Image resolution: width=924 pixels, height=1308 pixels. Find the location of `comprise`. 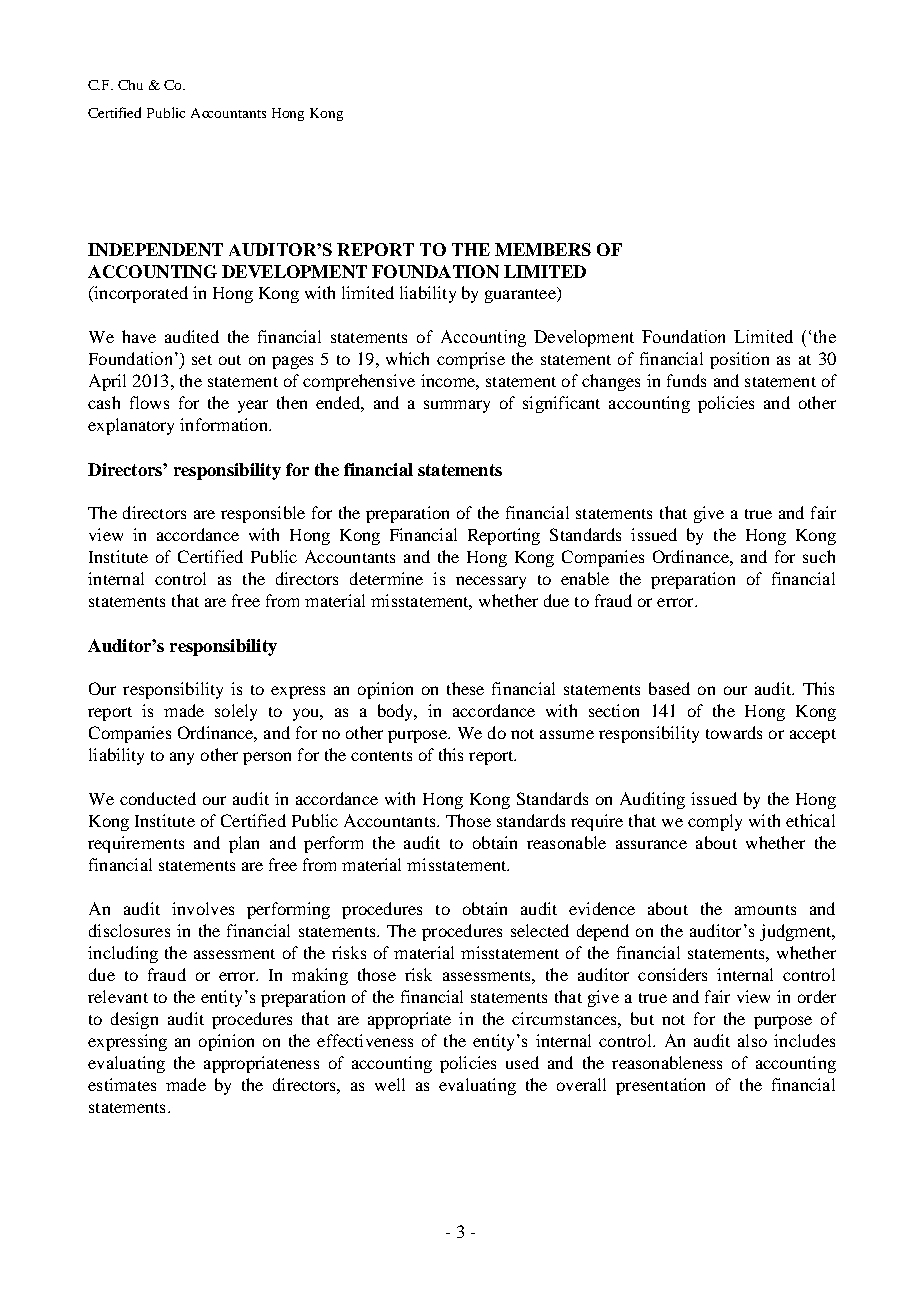

comprise is located at coordinates (471, 360).
